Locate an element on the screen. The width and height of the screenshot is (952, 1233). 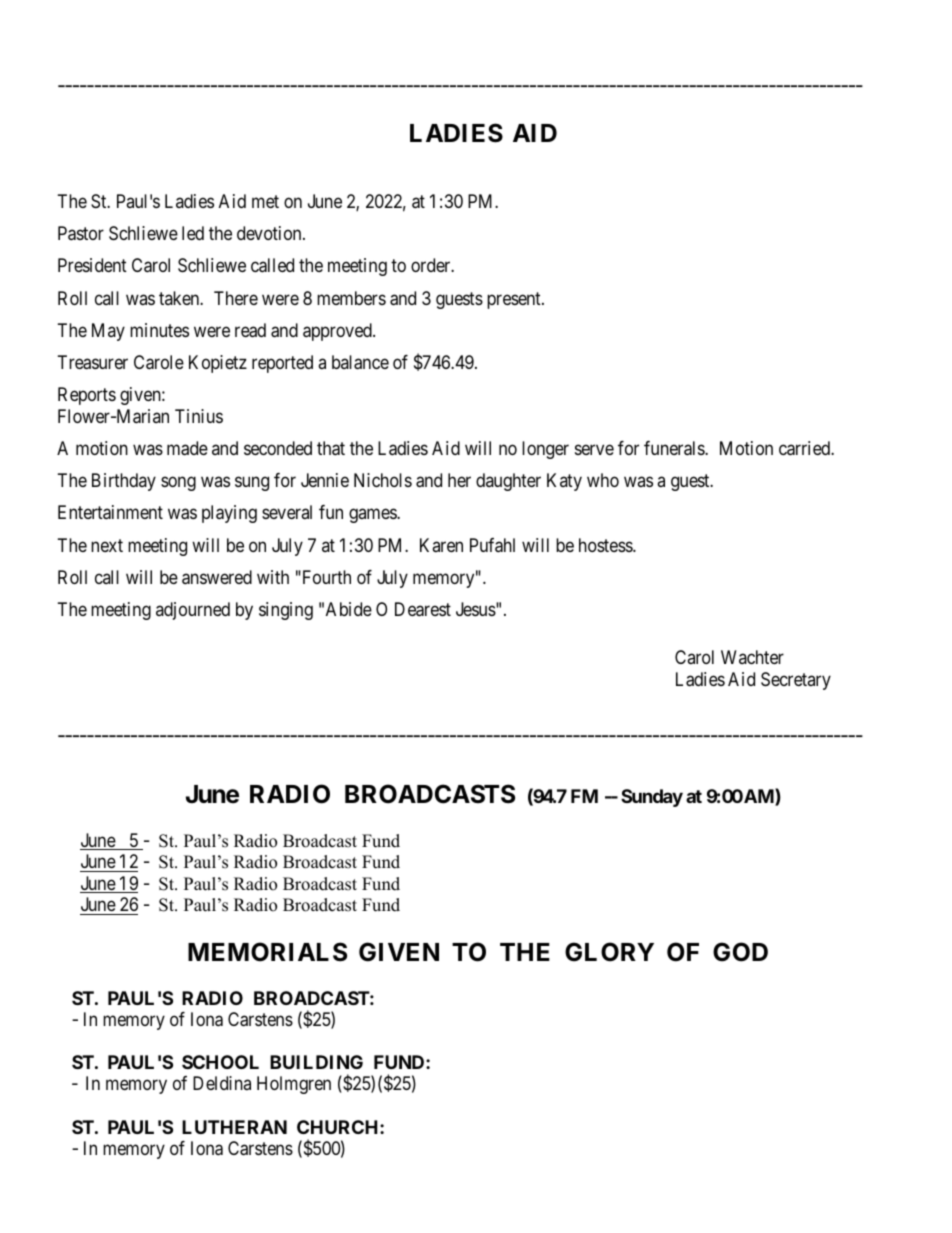
Dearest is located at coordinates (423, 609).
